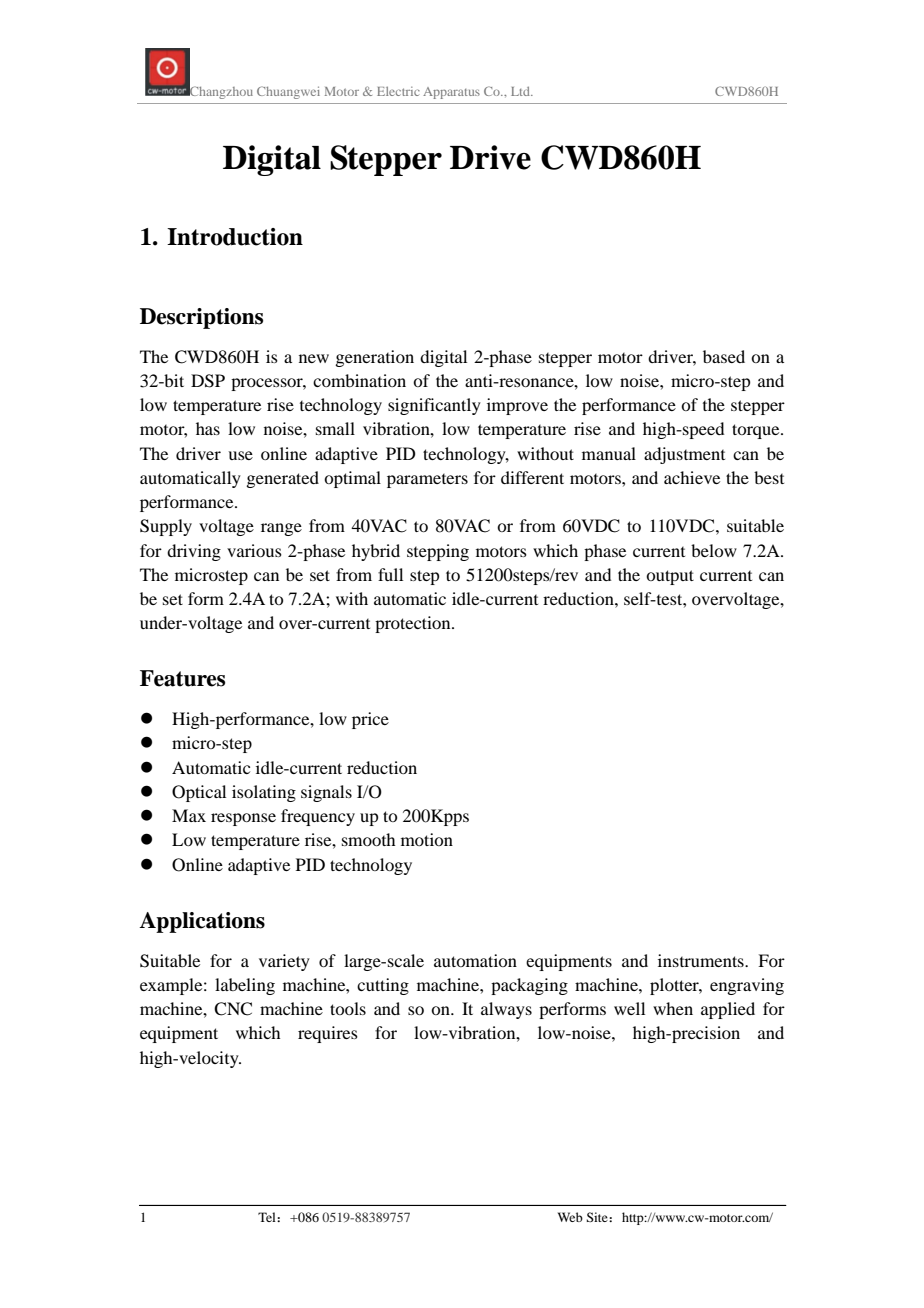 The image size is (924, 1308). Describe the element at coordinates (328, 1034) in the screenshot. I see `requires` at that location.
